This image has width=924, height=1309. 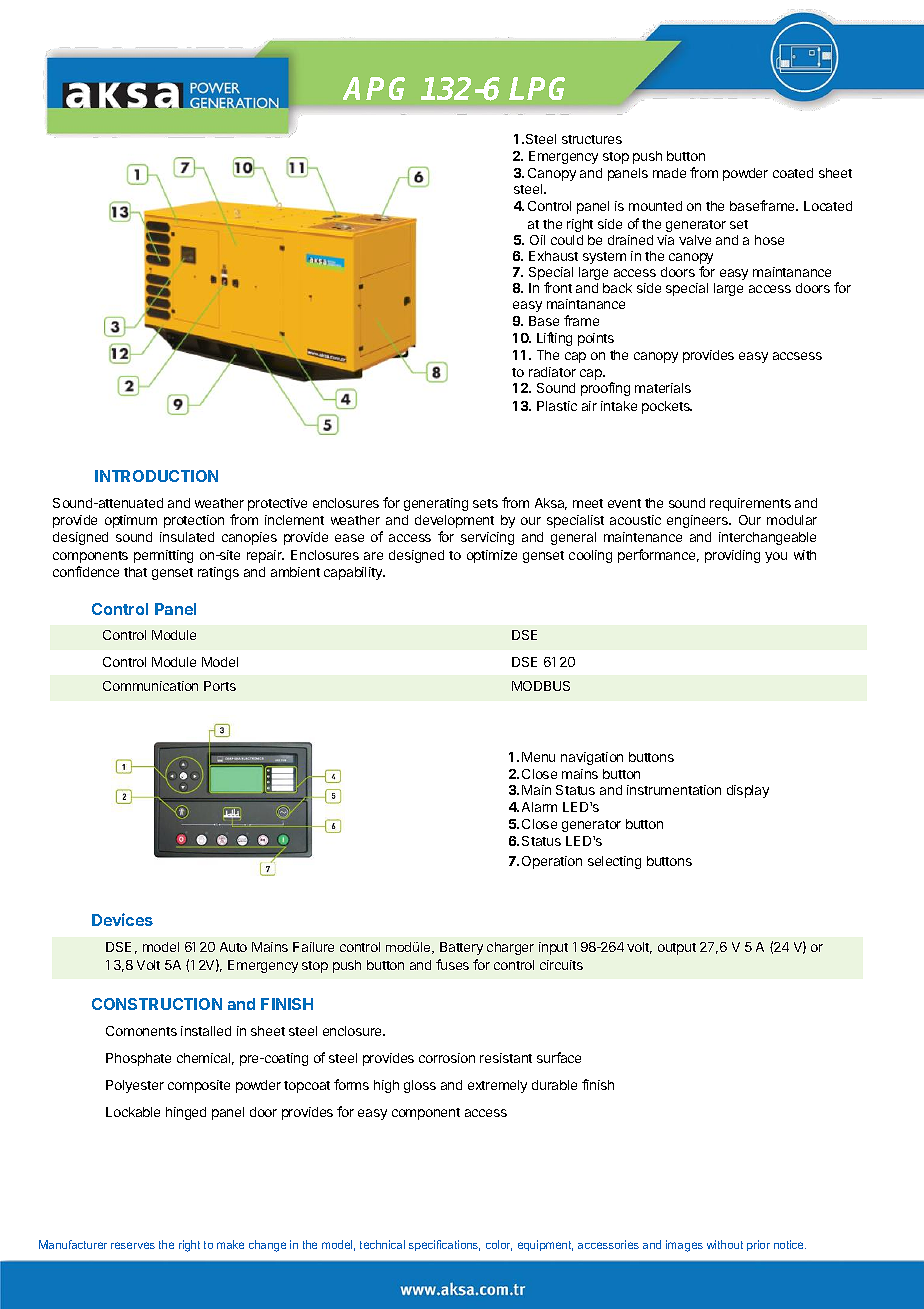 What do you see at coordinates (156, 476) in the image?
I see `INTRODUCTION` at bounding box center [156, 476].
